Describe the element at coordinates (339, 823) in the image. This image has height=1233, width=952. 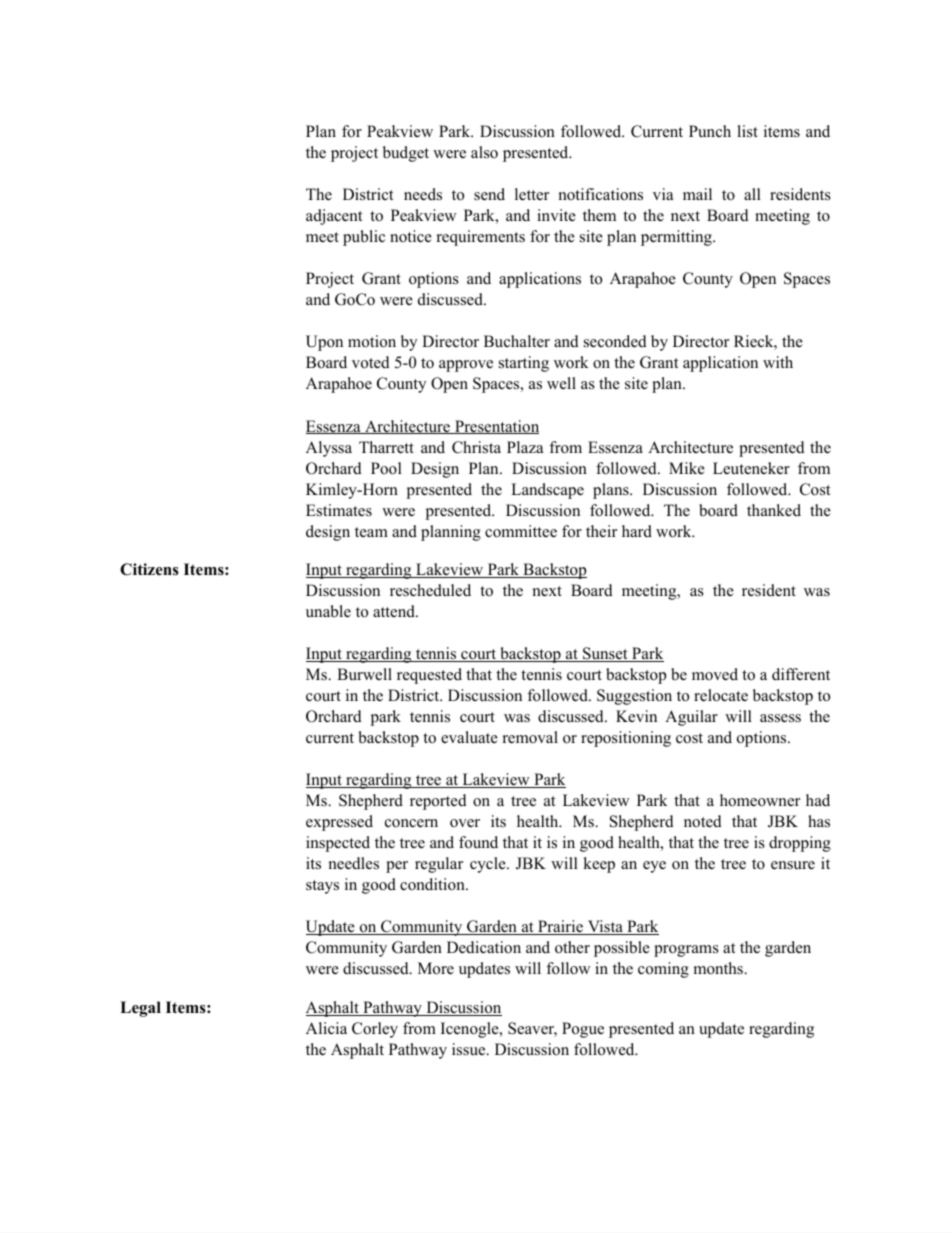
I see `expressed` at that location.
